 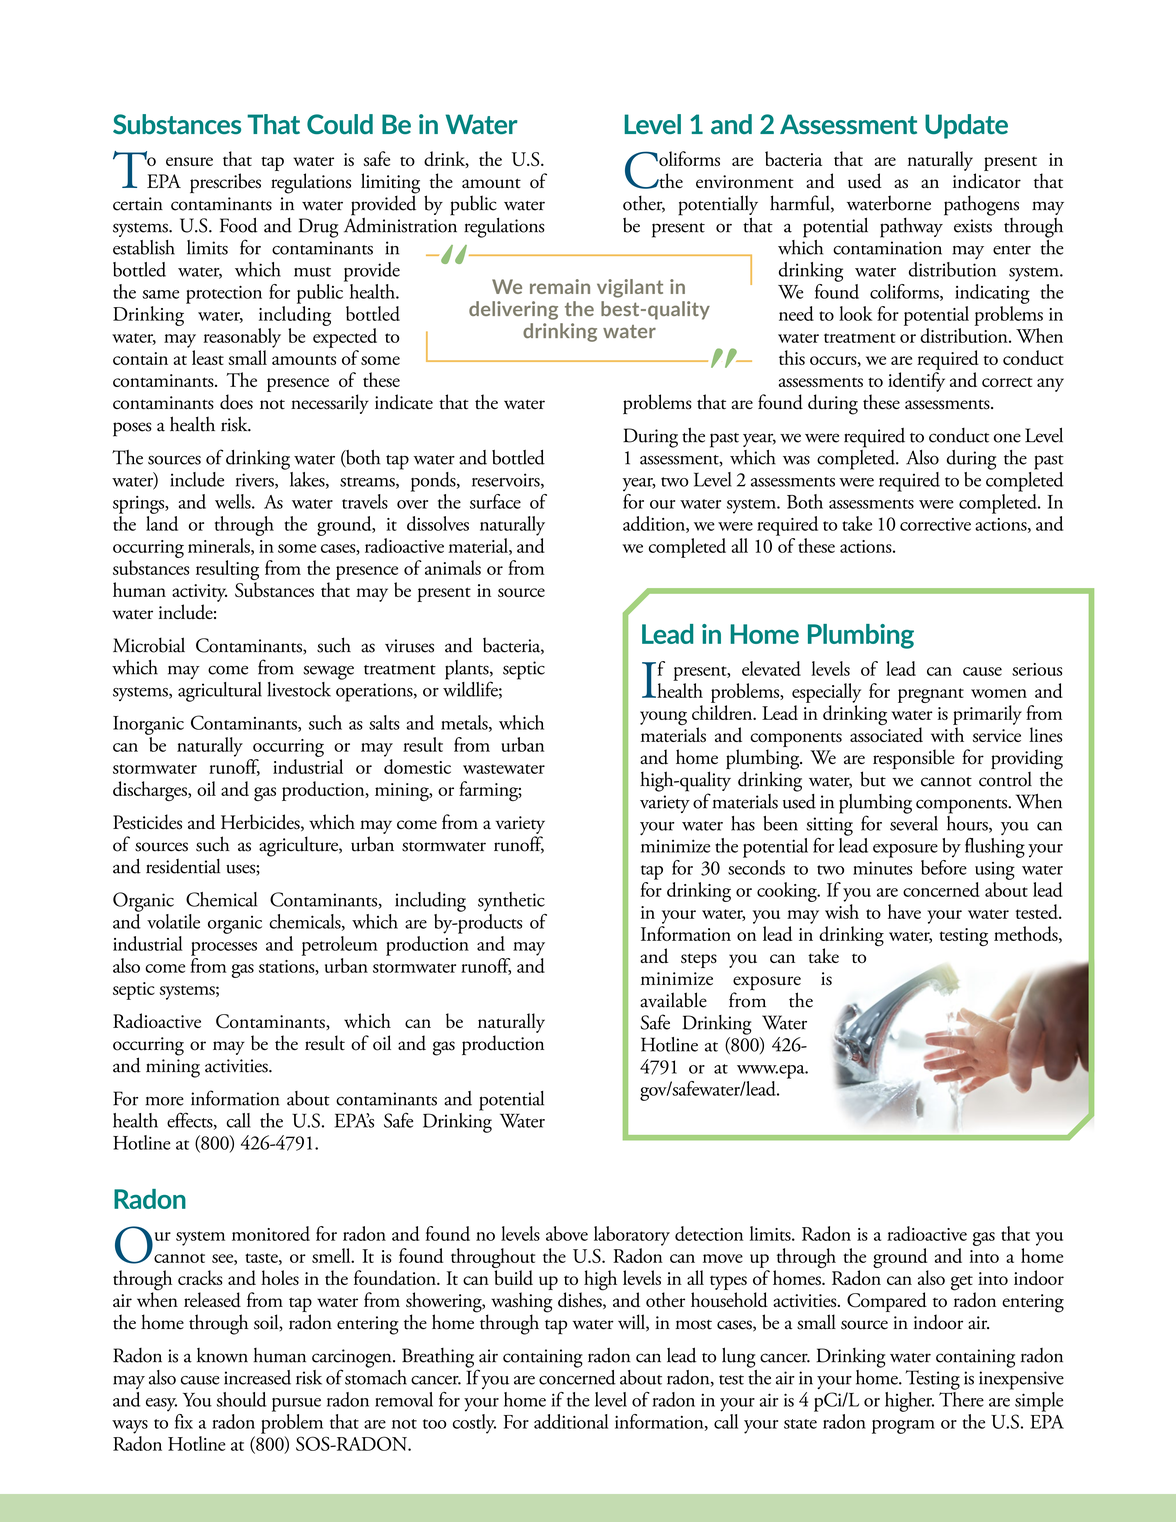 What do you see at coordinates (151, 791) in the page?
I see `discharges` at bounding box center [151, 791].
